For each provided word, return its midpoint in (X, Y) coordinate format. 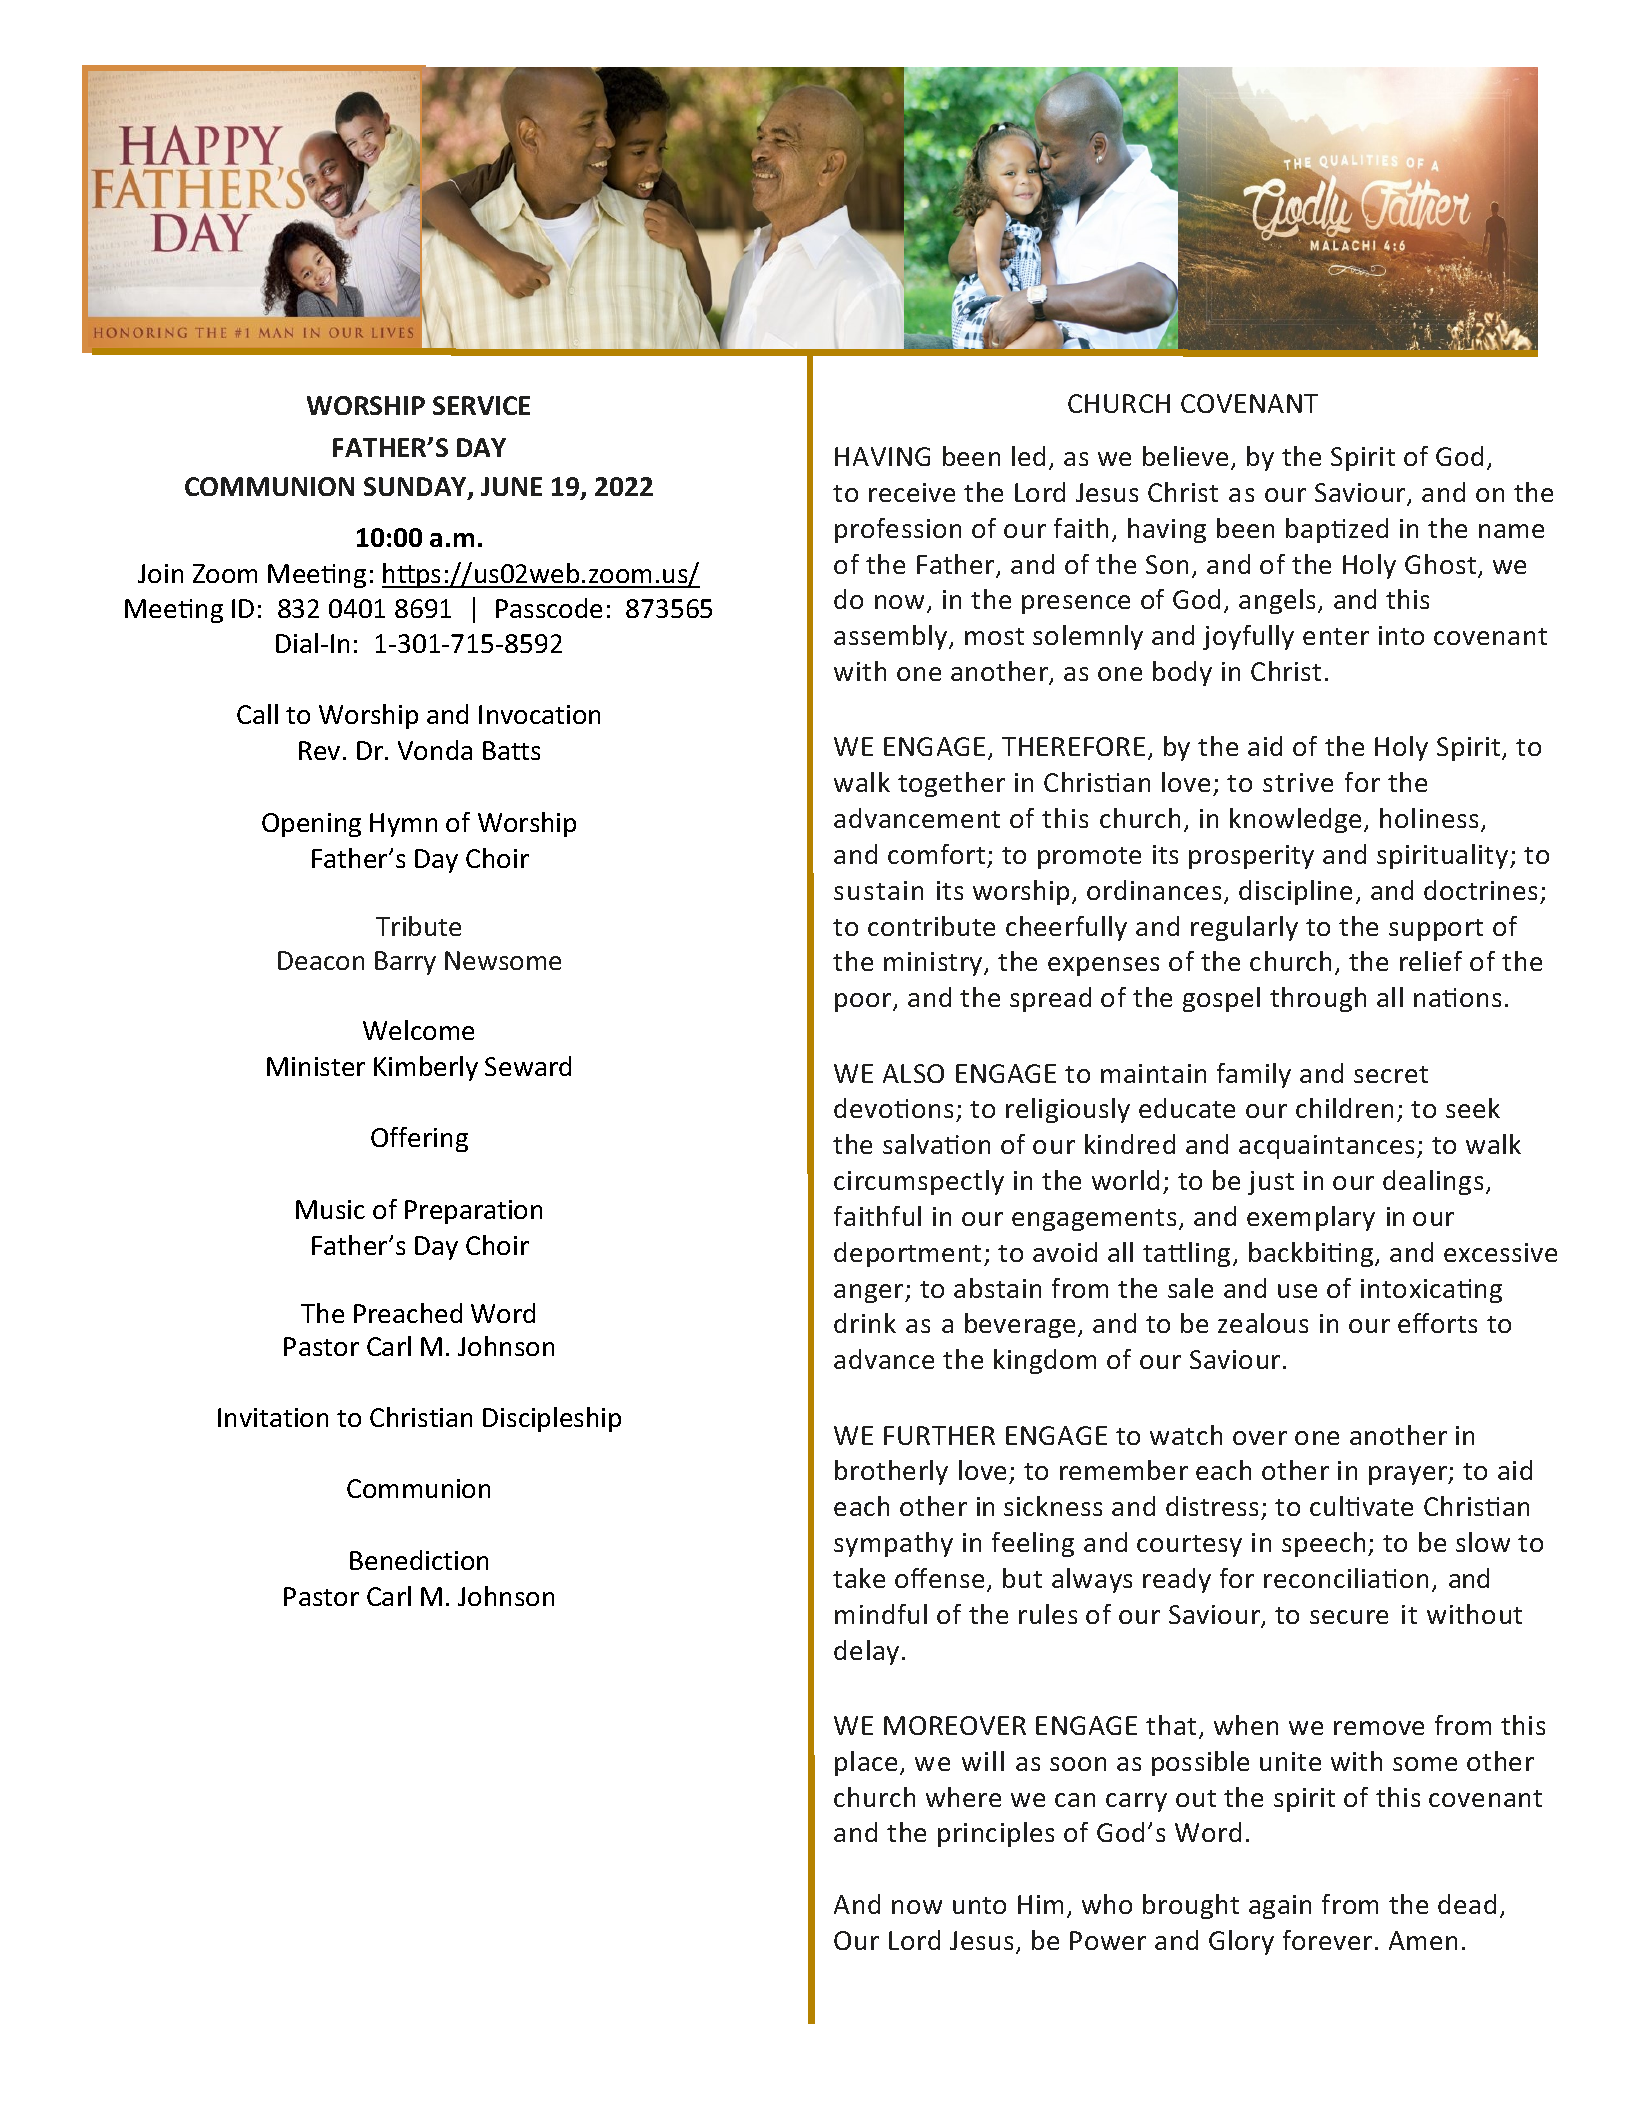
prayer (1409, 1475)
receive (912, 492)
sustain (878, 890)
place (866, 1763)
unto (979, 1905)
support (1436, 930)
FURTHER (939, 1435)
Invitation (273, 1417)
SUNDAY (416, 488)
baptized (1337, 530)
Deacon (321, 960)
